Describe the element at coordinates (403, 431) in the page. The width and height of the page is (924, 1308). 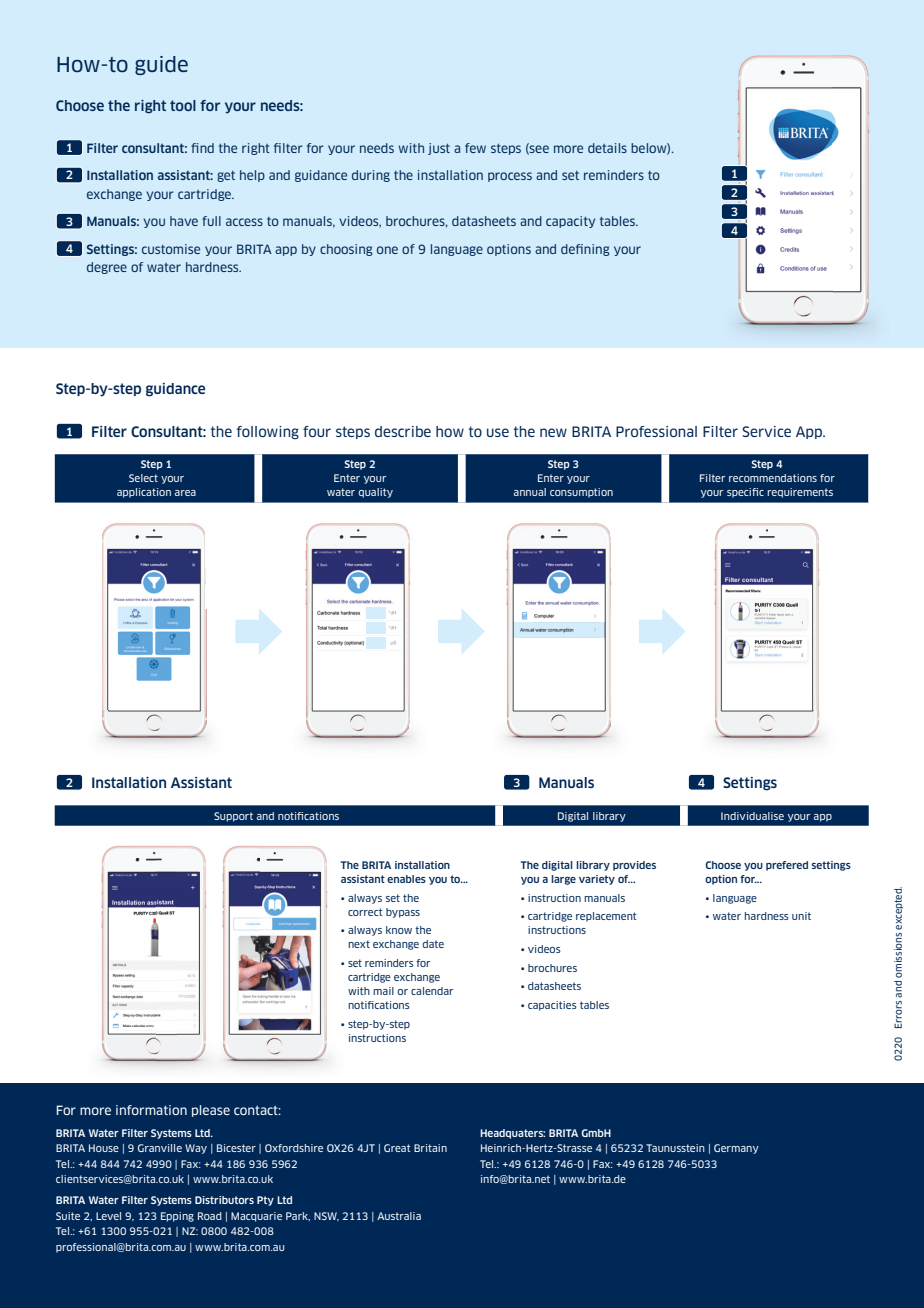
I see `describe` at that location.
